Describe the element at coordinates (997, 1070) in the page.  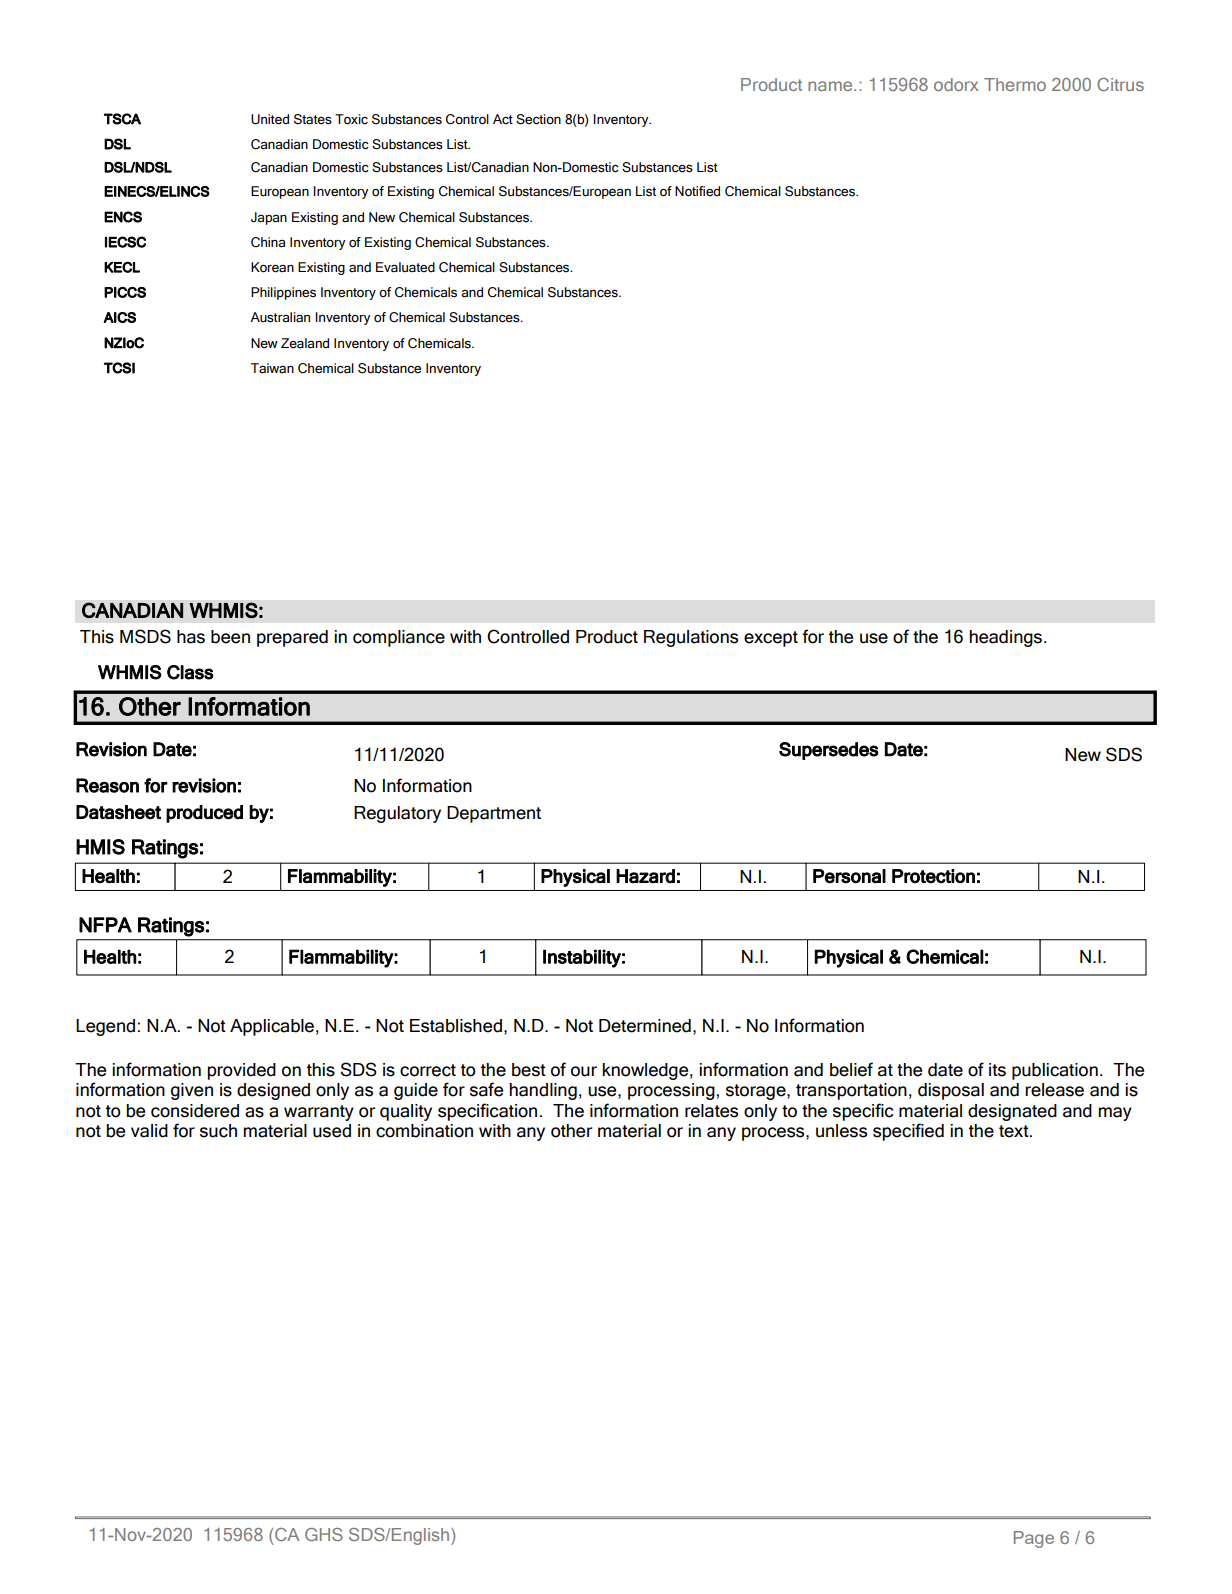
I see `its` at that location.
